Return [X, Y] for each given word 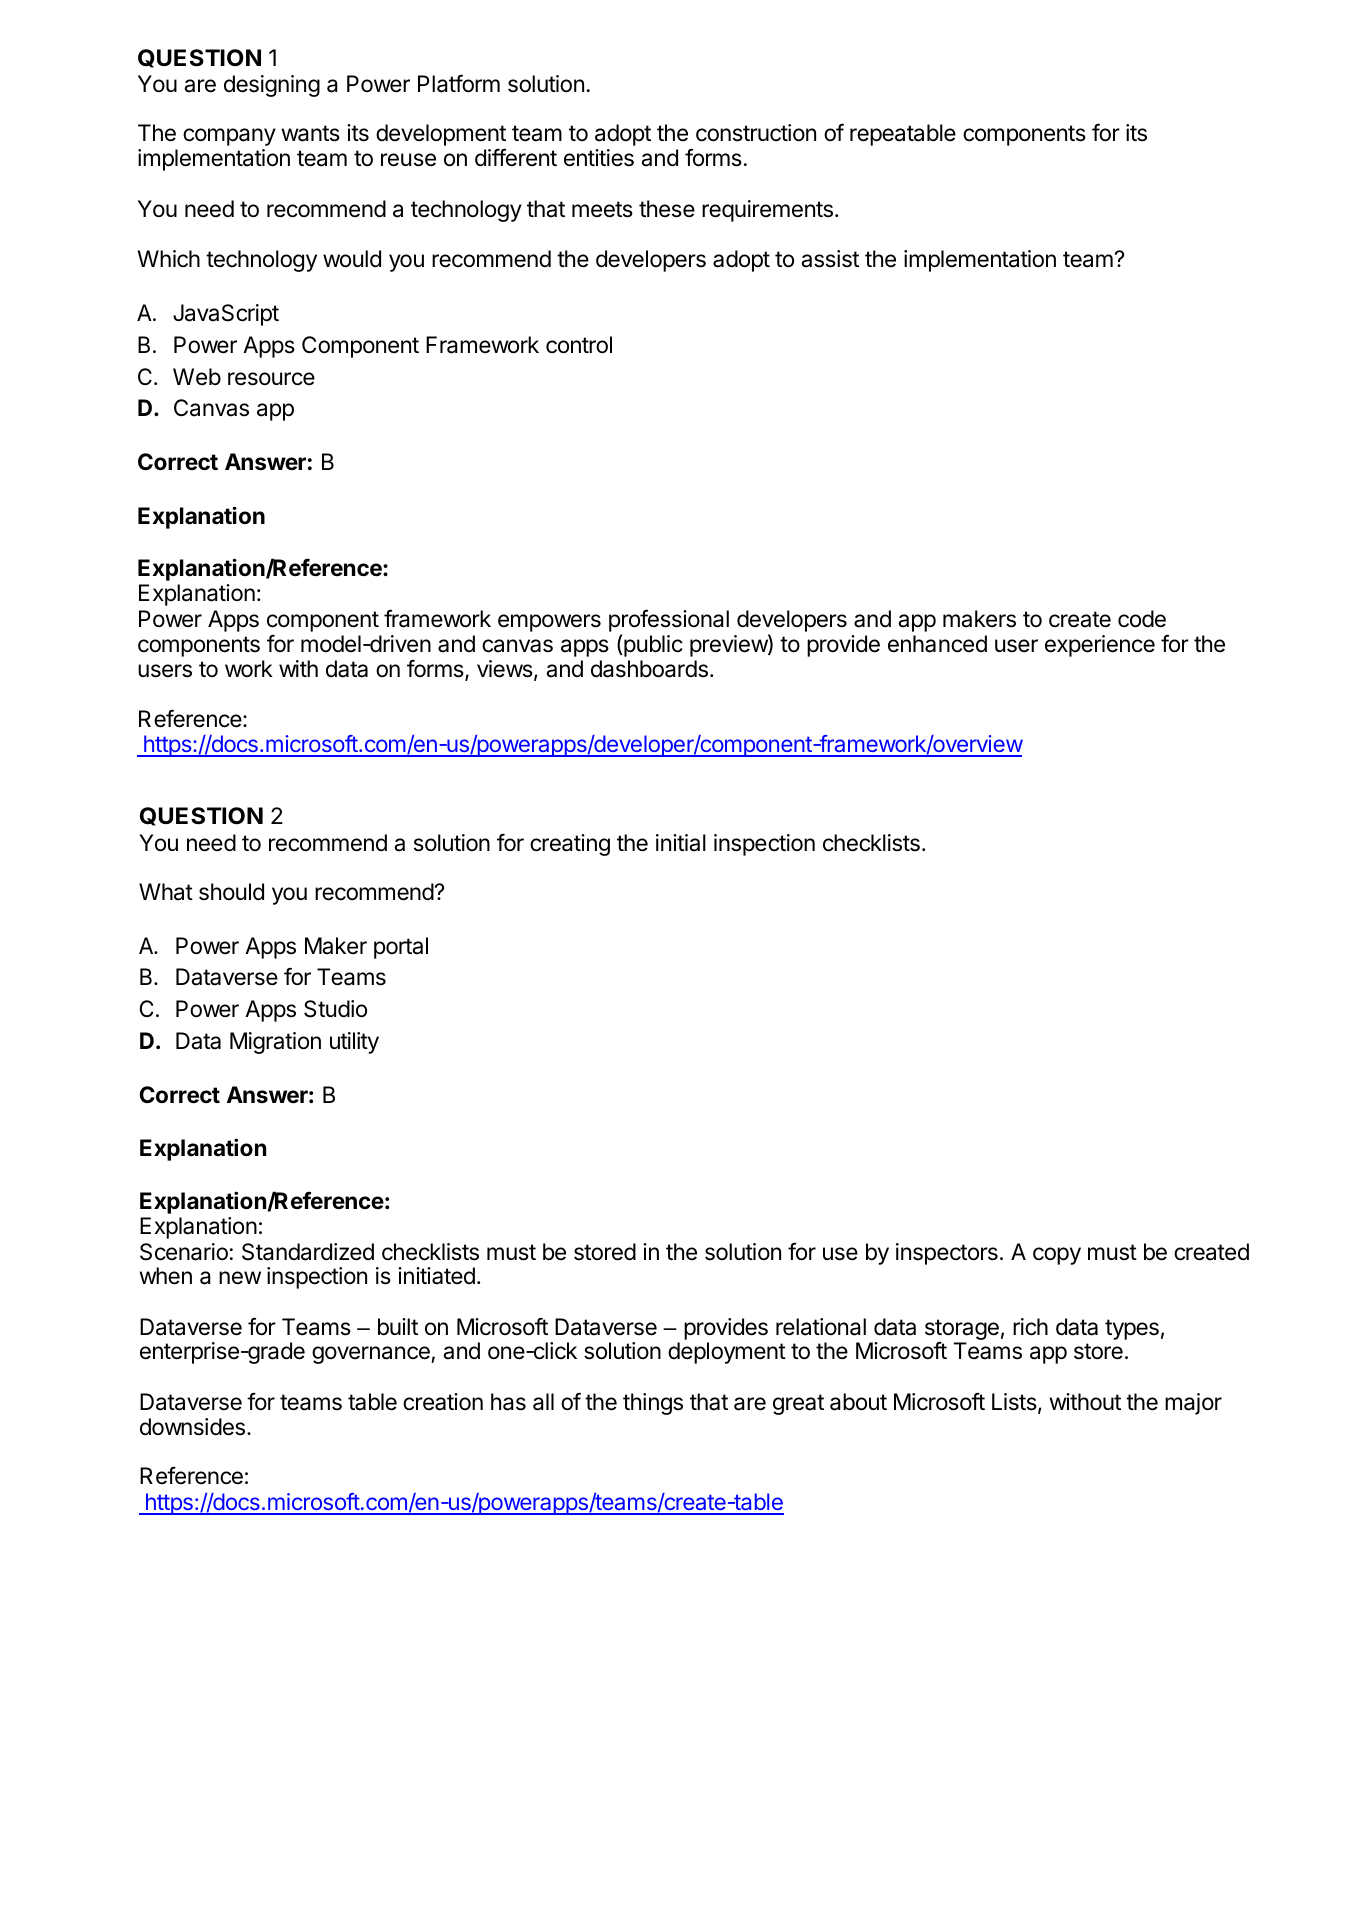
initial [681, 843]
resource [271, 379]
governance [372, 1355]
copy [1057, 1256]
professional [669, 622]
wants [310, 133]
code [1142, 619]
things [653, 1404]
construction [756, 133]
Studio [335, 1009]
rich [1030, 1327]
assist [830, 259]
